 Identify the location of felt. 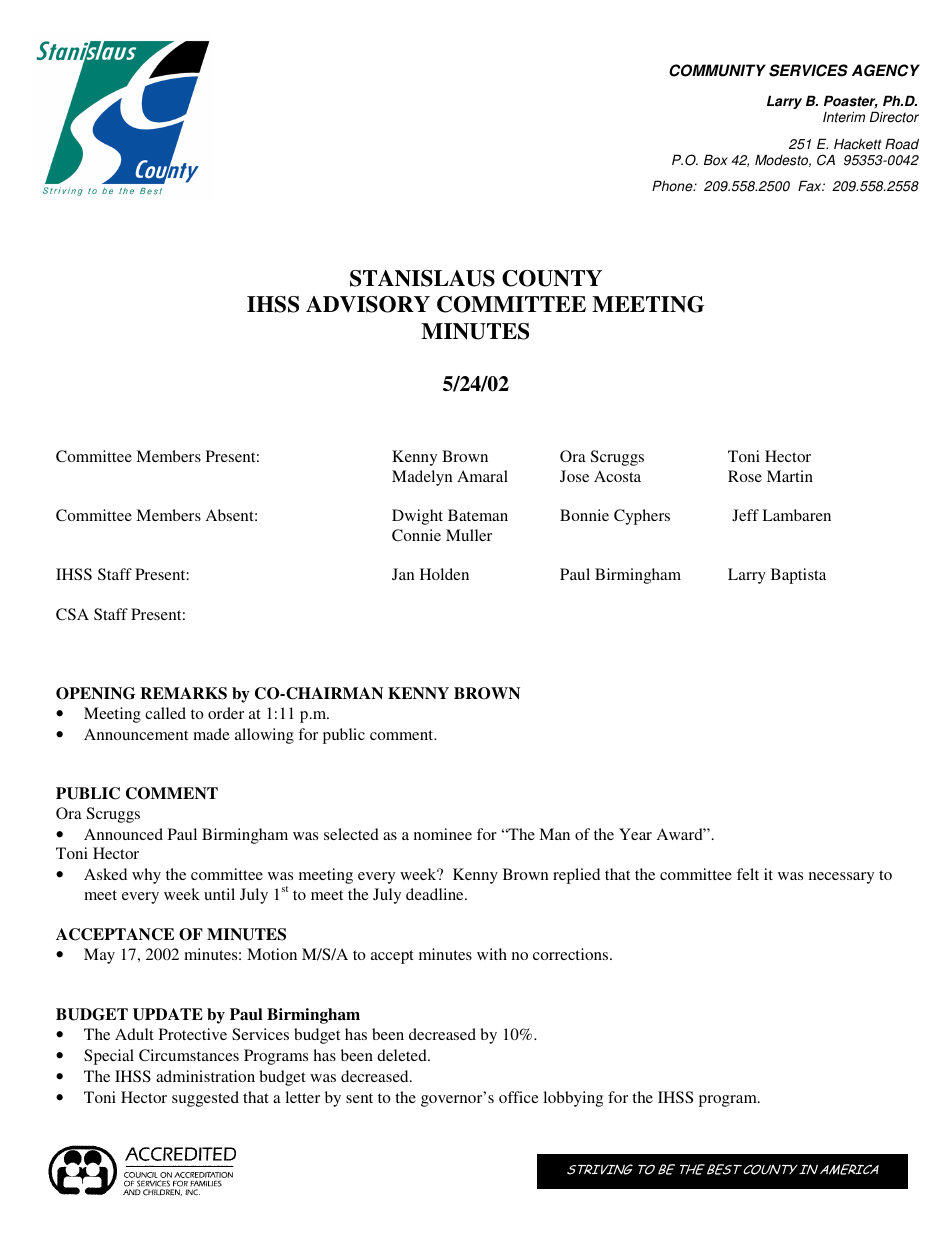
(748, 874).
